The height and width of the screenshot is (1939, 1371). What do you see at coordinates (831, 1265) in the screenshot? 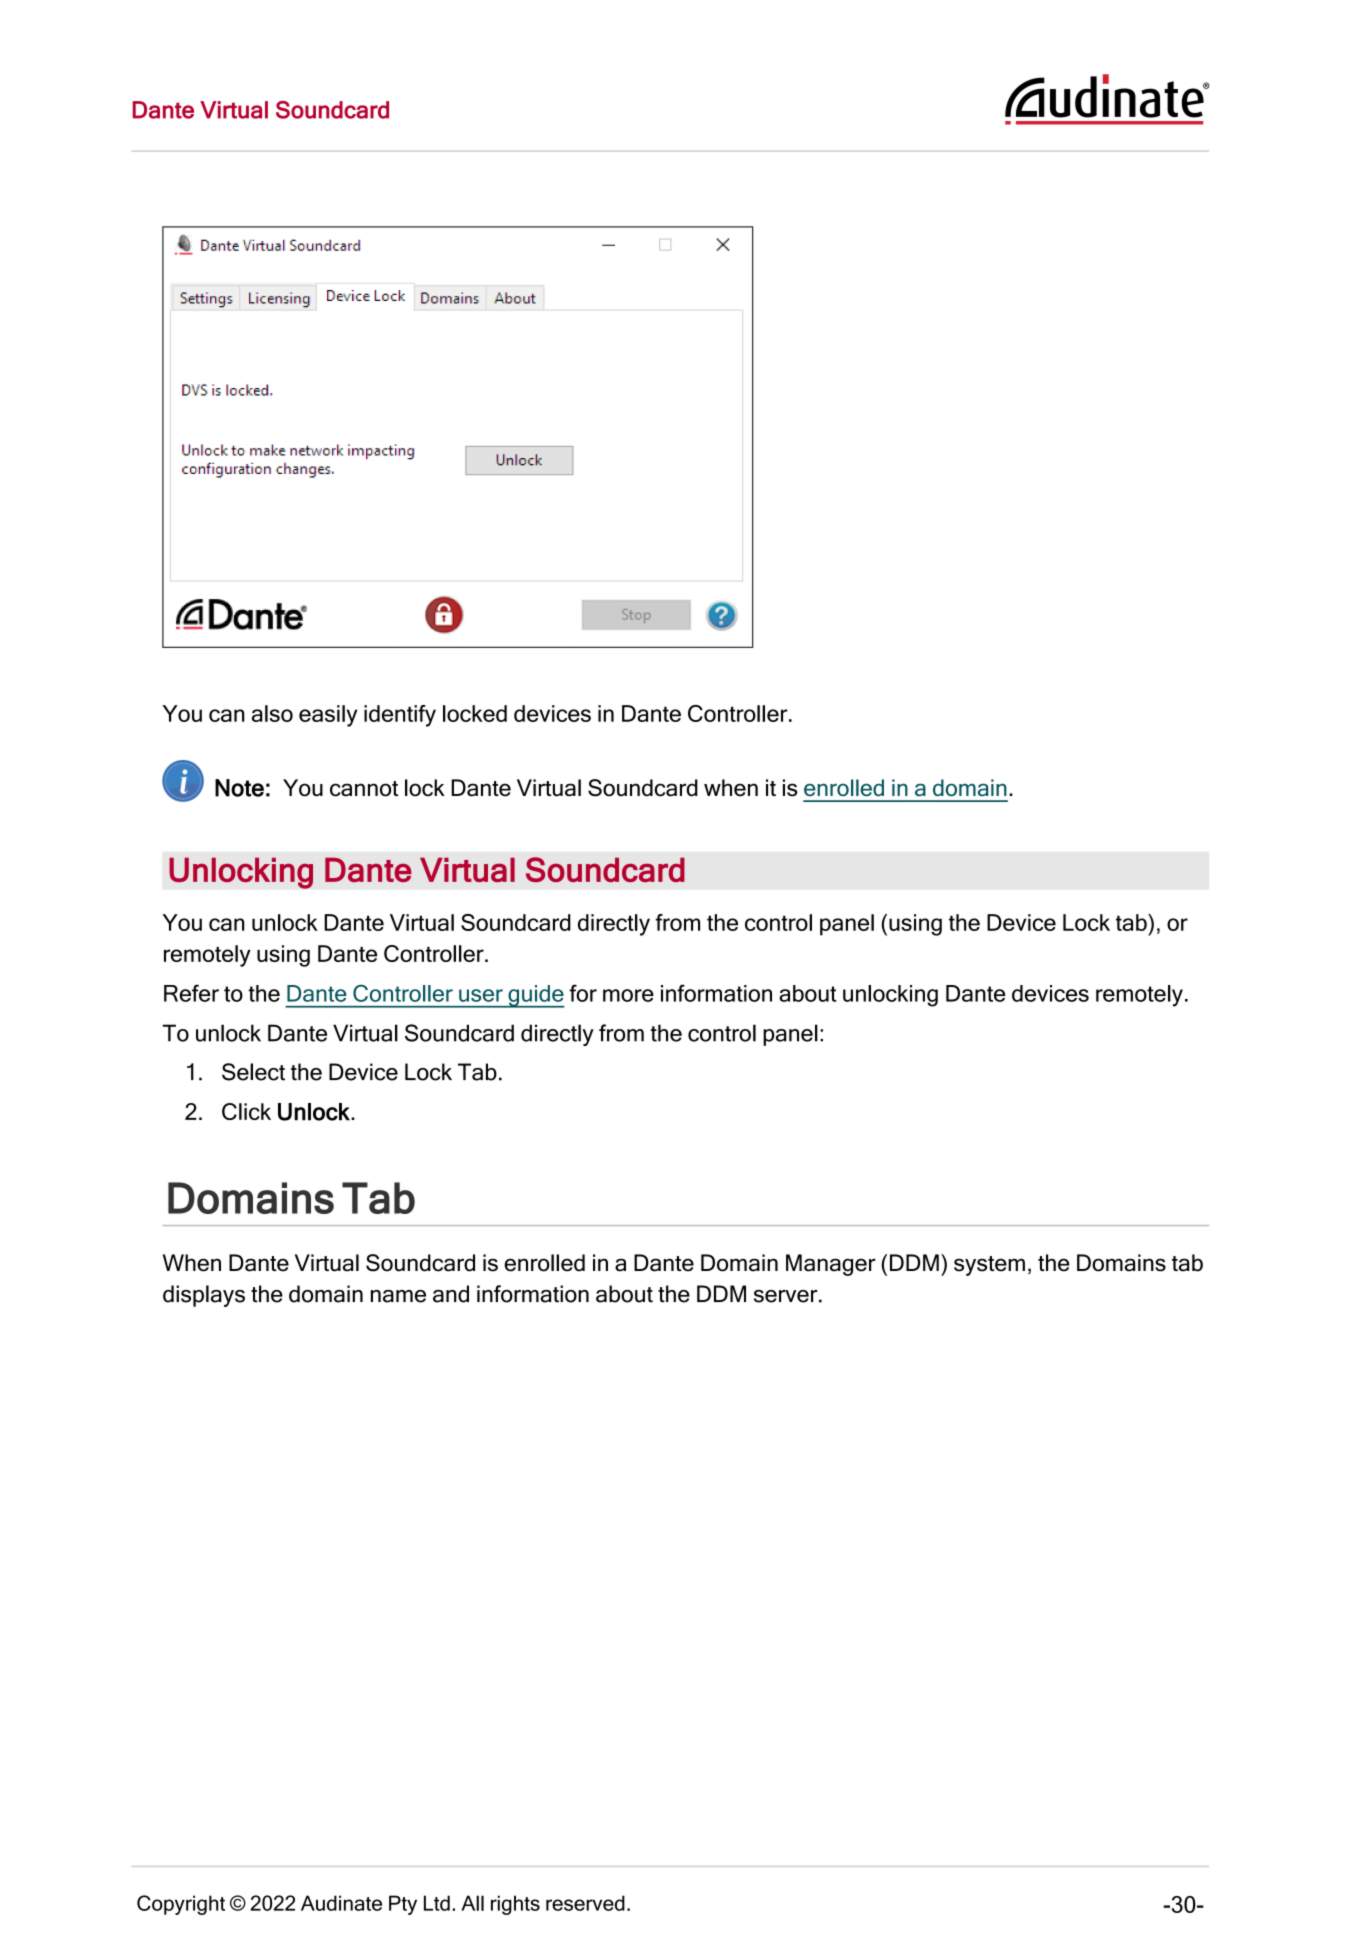
I see `Manager` at bounding box center [831, 1265].
